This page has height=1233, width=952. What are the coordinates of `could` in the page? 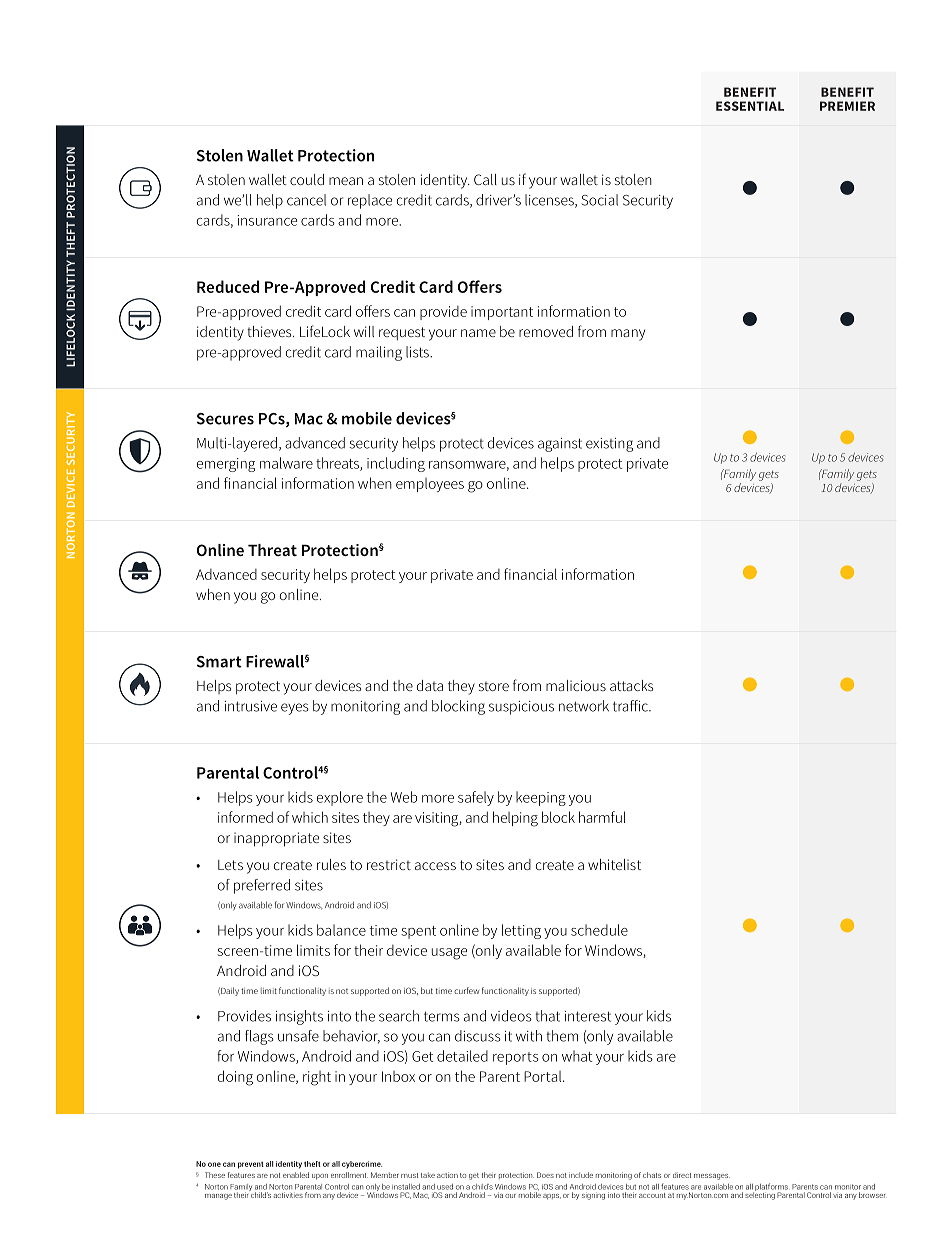 It's located at (307, 179).
